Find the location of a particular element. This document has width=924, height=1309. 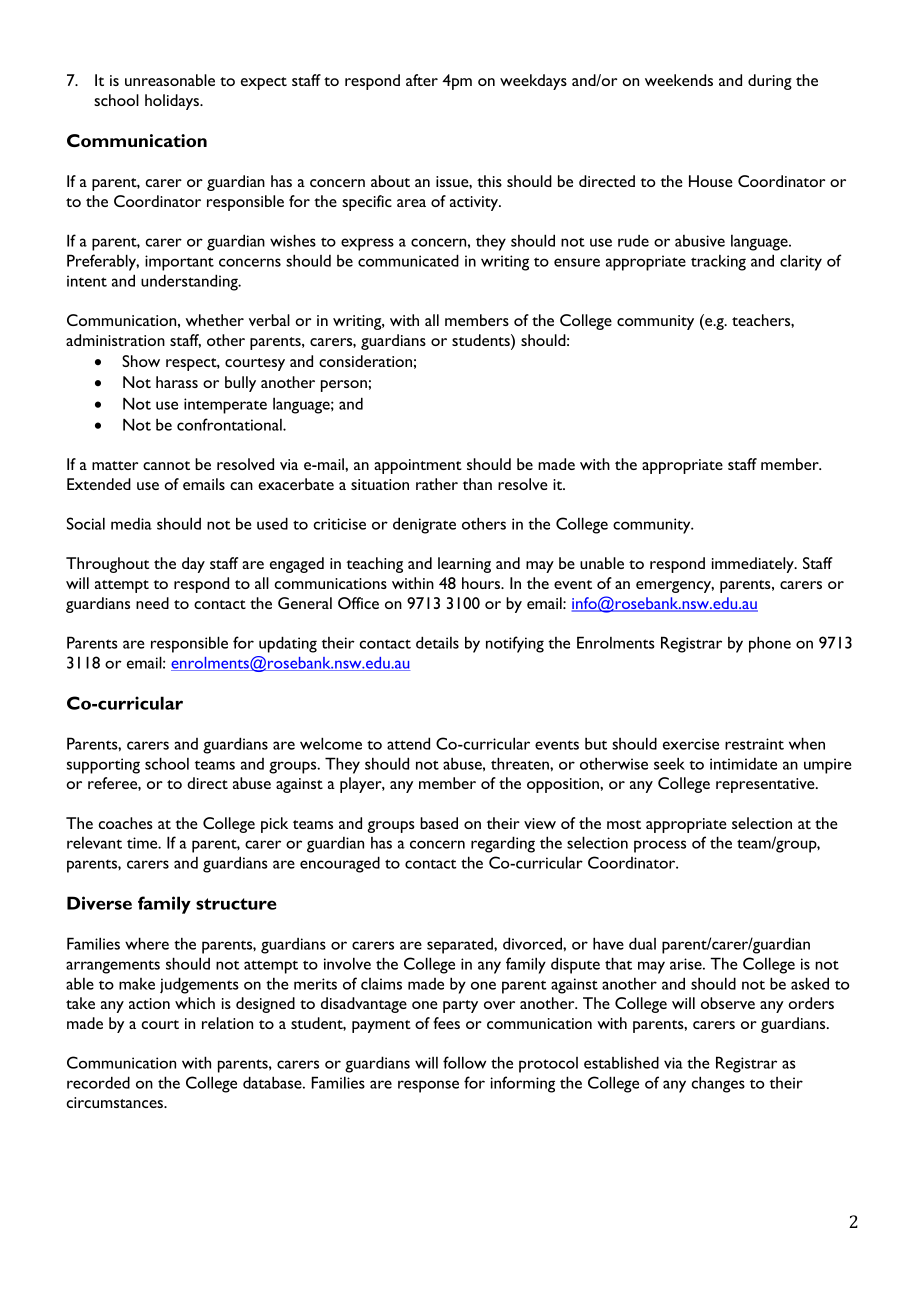

communicated is located at coordinates (408, 260).
